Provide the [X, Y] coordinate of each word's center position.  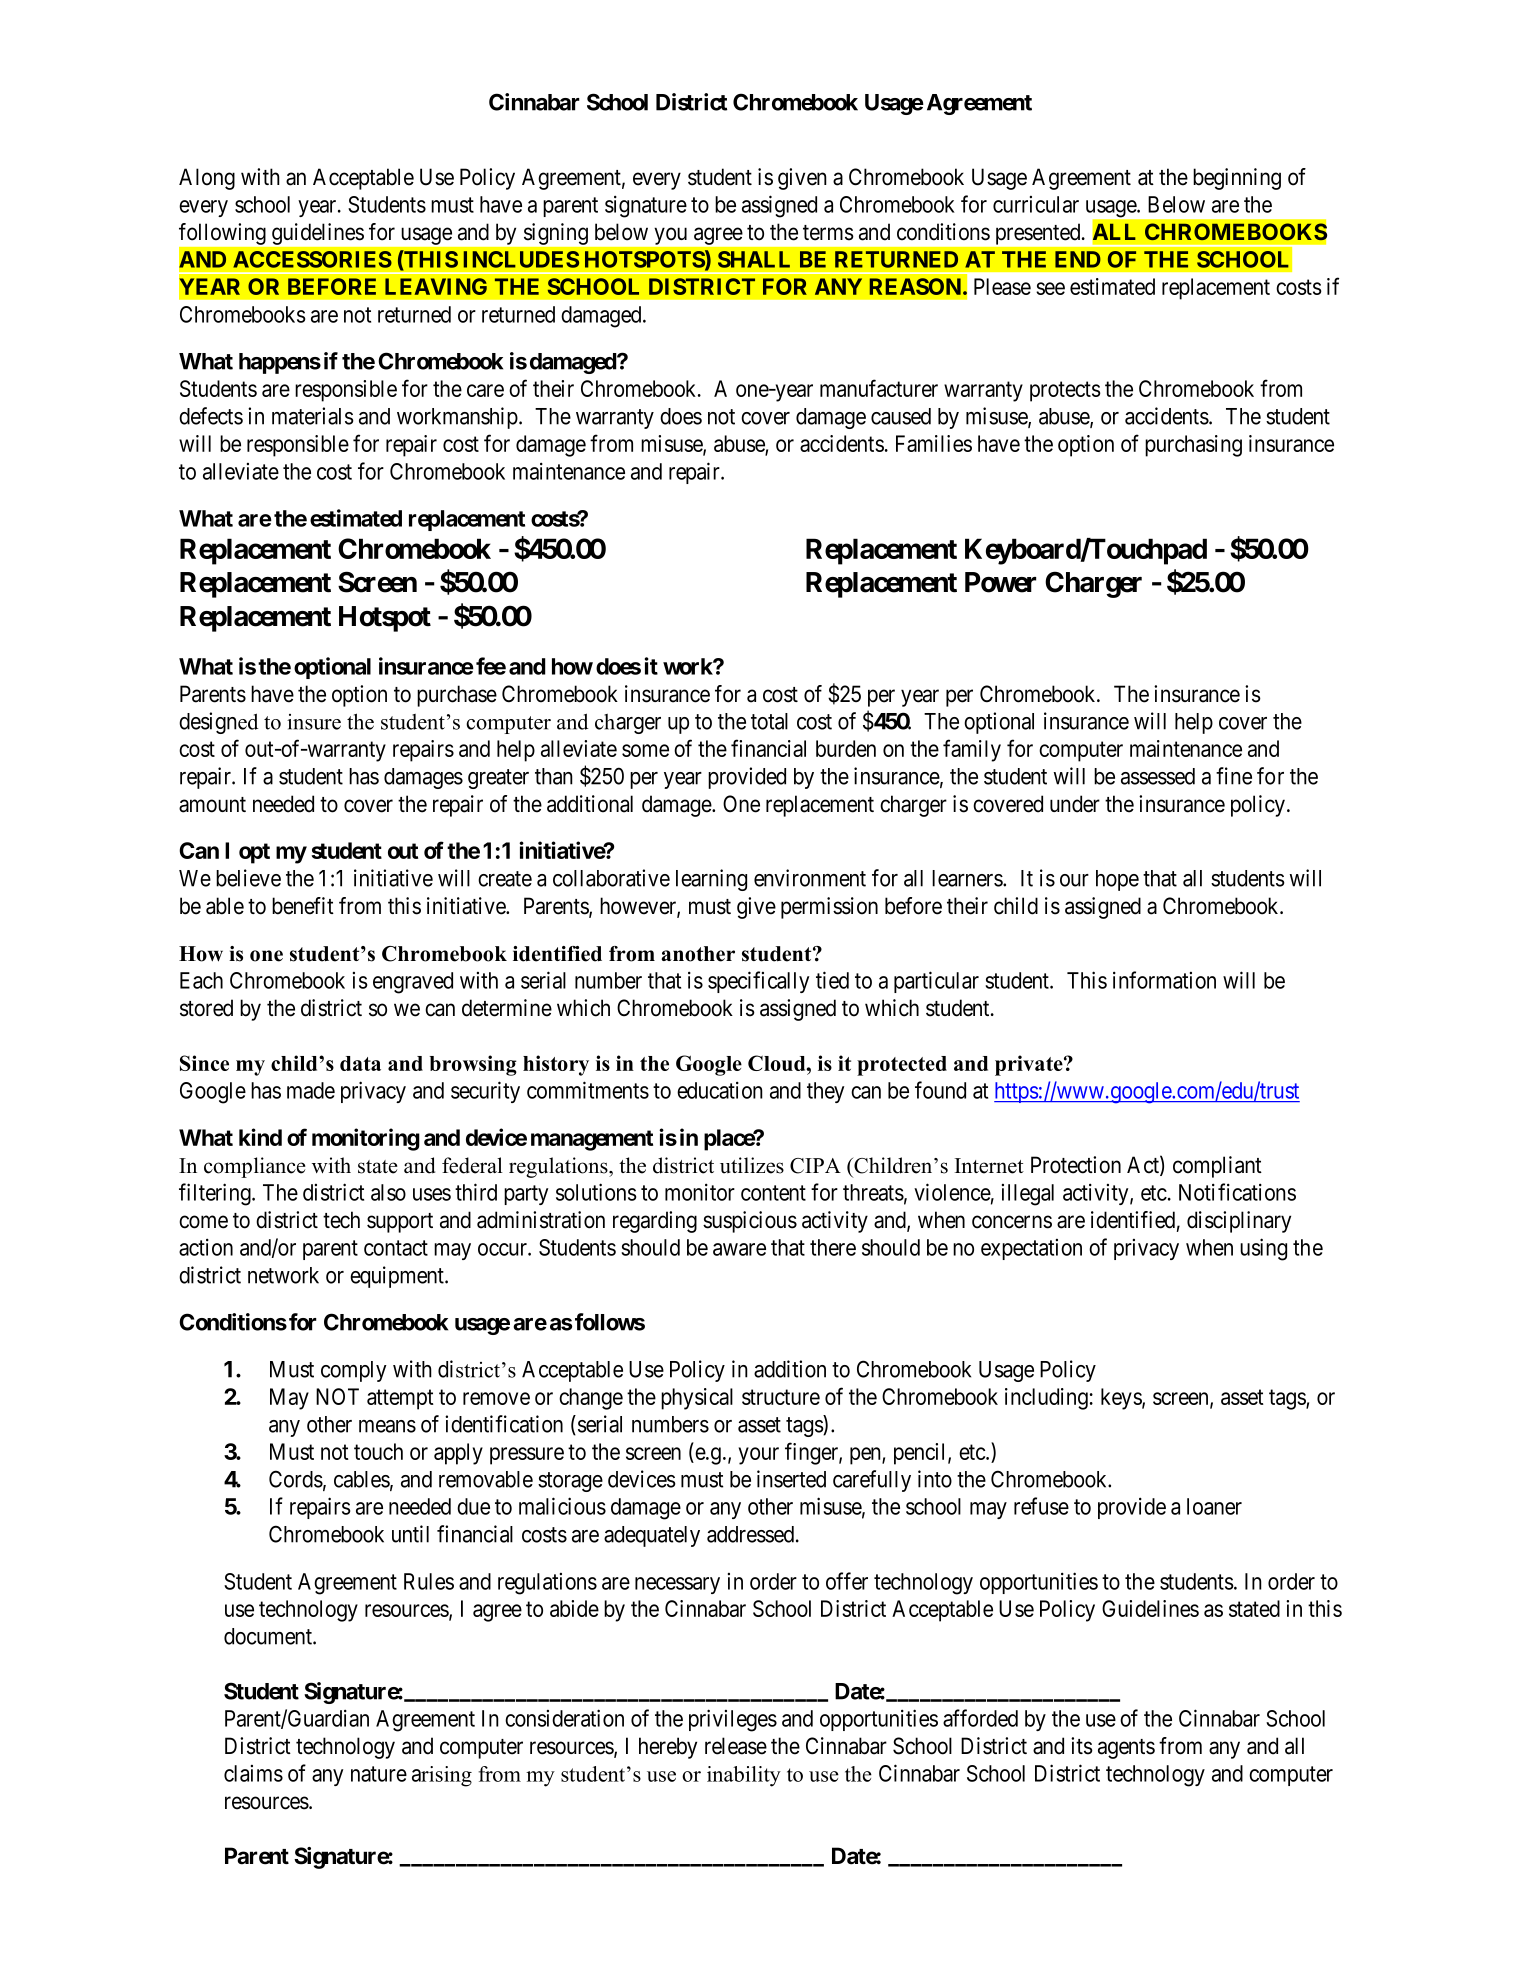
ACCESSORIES [312, 259]
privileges [733, 1720]
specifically [758, 982]
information [1164, 980]
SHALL [754, 259]
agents [1126, 1749]
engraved [413, 983]
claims [253, 1773]
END [1078, 259]
